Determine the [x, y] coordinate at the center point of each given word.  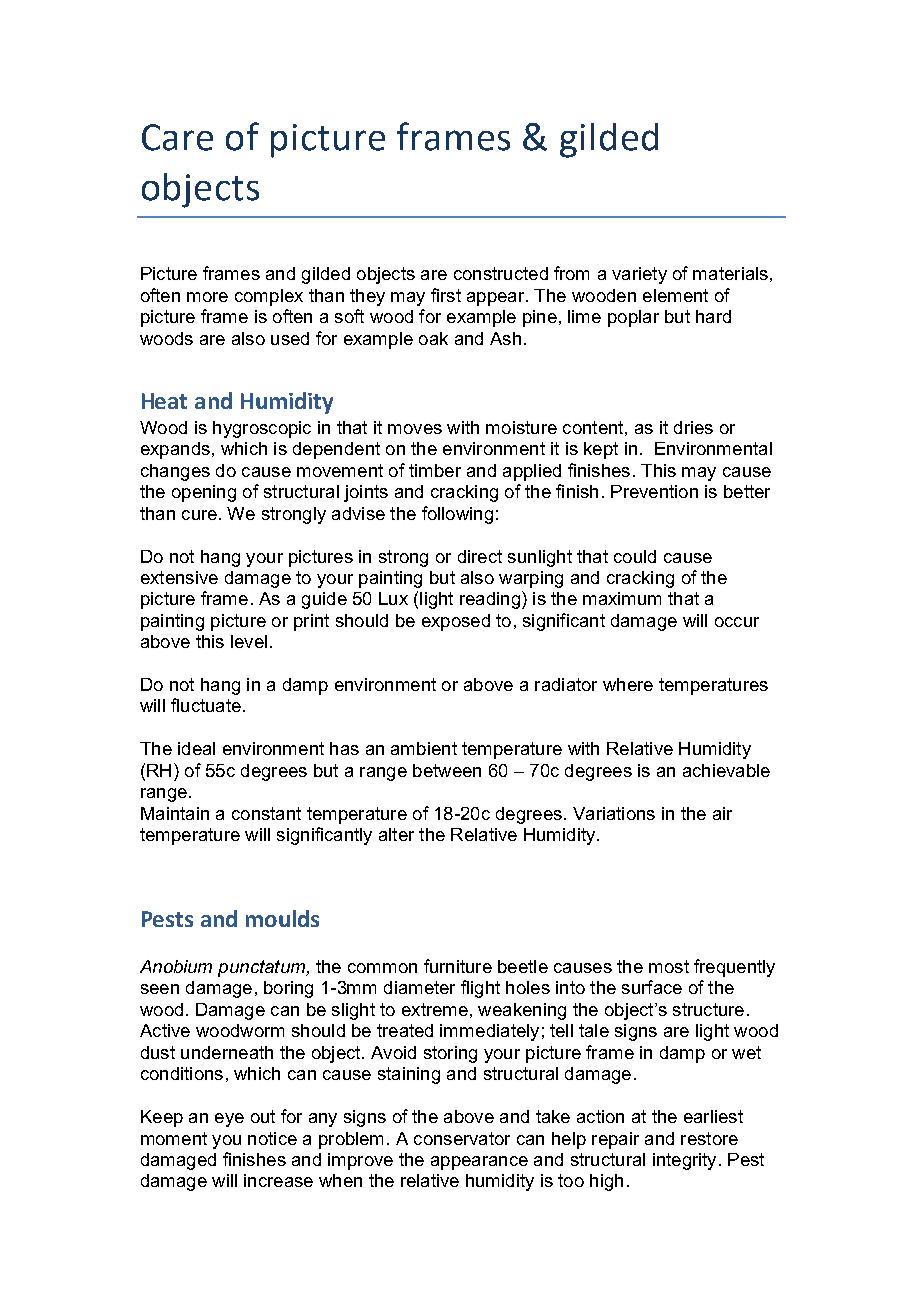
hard [713, 316]
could [635, 556]
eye [229, 1120]
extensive [179, 577]
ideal [196, 748]
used [290, 338]
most [669, 966]
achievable [726, 770]
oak [433, 338]
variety [639, 275]
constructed [501, 273]
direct [480, 556]
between [447, 770]
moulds [282, 918]
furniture [458, 966]
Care [177, 137]
